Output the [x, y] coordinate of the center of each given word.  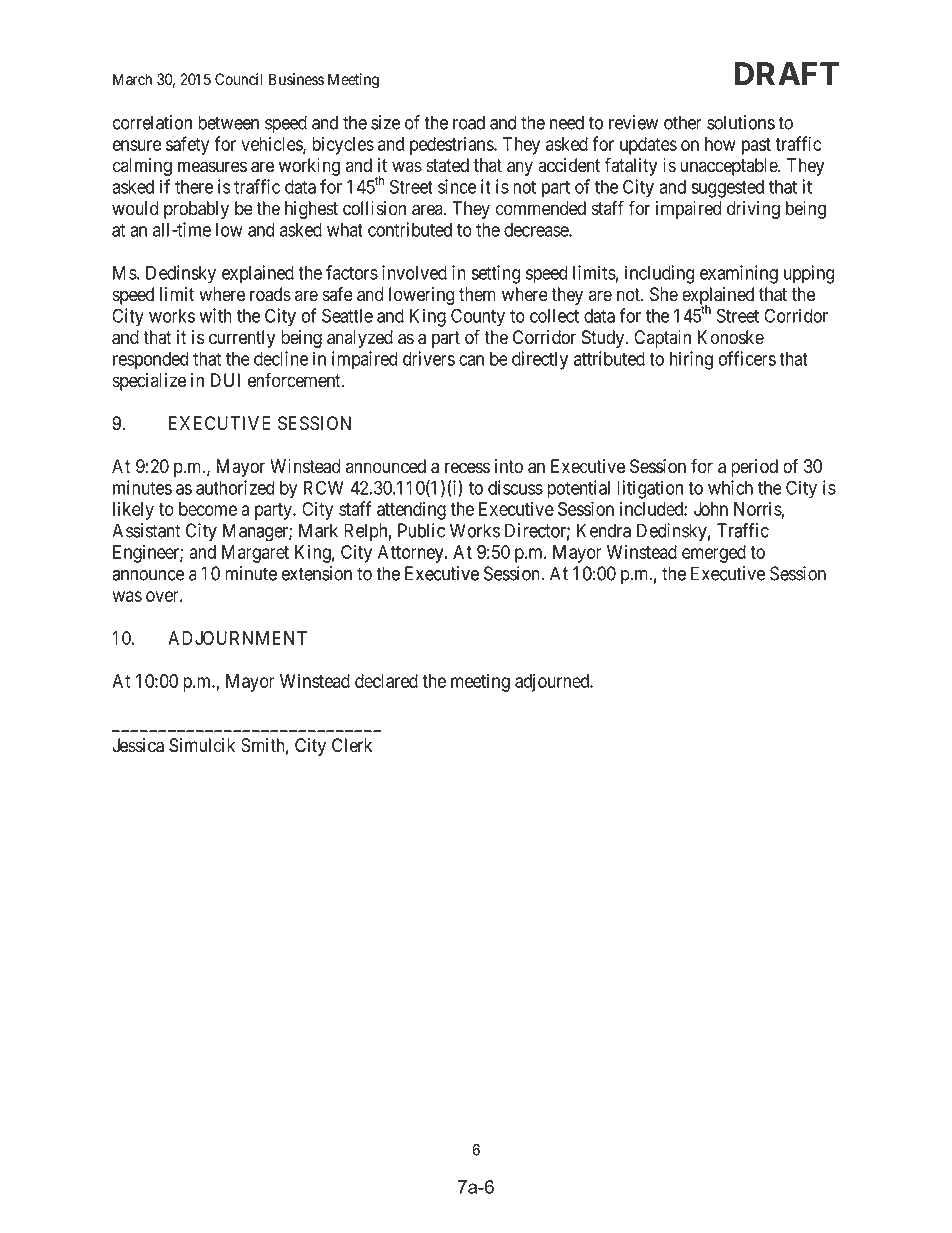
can [471, 360]
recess [467, 468]
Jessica [138, 745]
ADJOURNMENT [237, 638]
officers [747, 358]
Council [238, 79]
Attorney [412, 554]
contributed [410, 229]
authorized [235, 487]
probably [196, 210]
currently [242, 339]
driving [753, 210]
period [754, 468]
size [385, 122]
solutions [741, 122]
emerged [714, 554]
